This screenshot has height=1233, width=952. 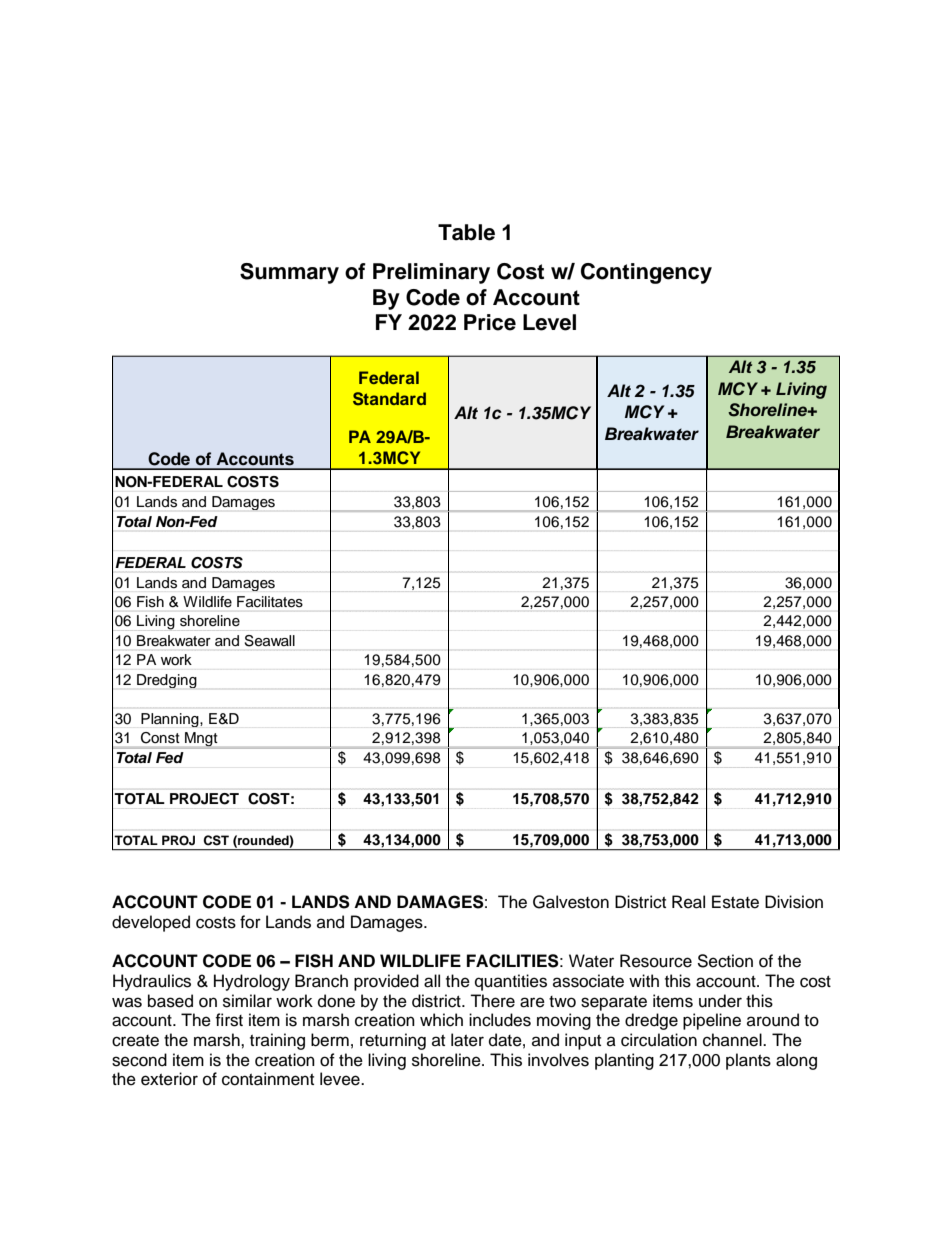 I want to click on exterior, so click(x=169, y=1079).
